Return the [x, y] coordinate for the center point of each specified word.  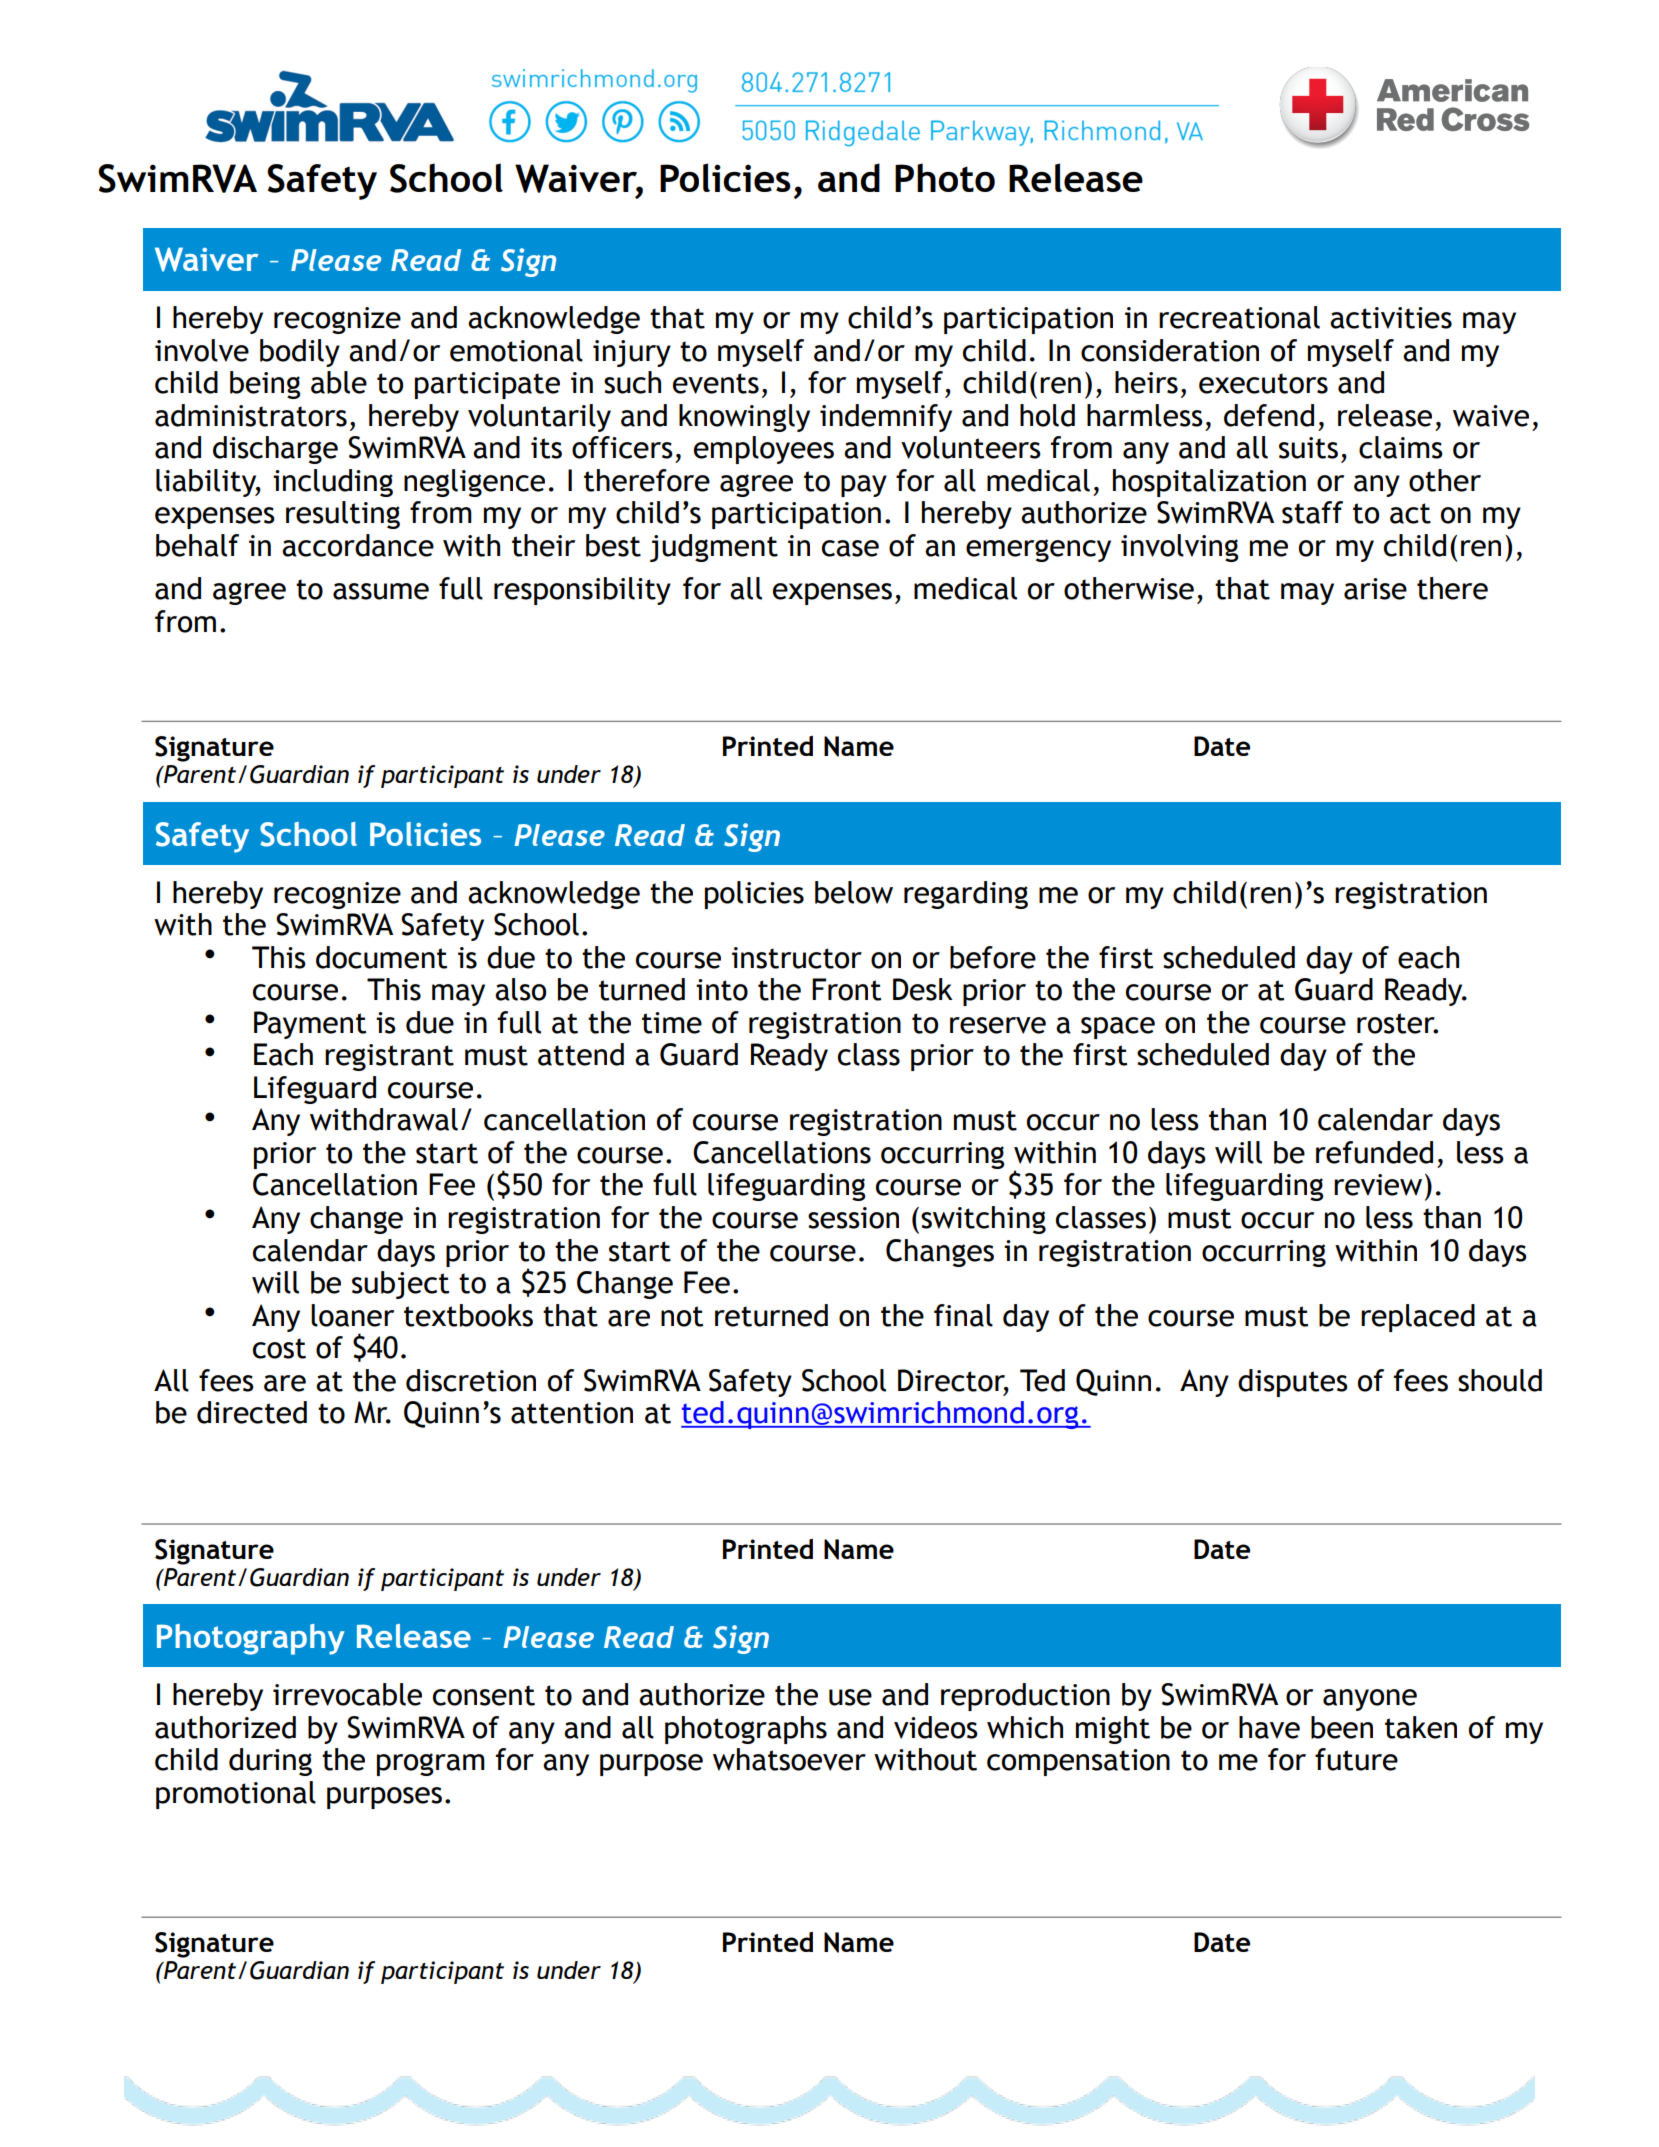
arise [1375, 589]
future [1356, 1759]
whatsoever [789, 1759]
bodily [300, 353]
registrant [389, 1057]
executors [1263, 383]
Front [846, 989]
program [431, 1764]
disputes [1293, 1383]
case [850, 548]
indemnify [886, 418]
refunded [1374, 1152]
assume [381, 591]
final [963, 1315]
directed [252, 1412]
